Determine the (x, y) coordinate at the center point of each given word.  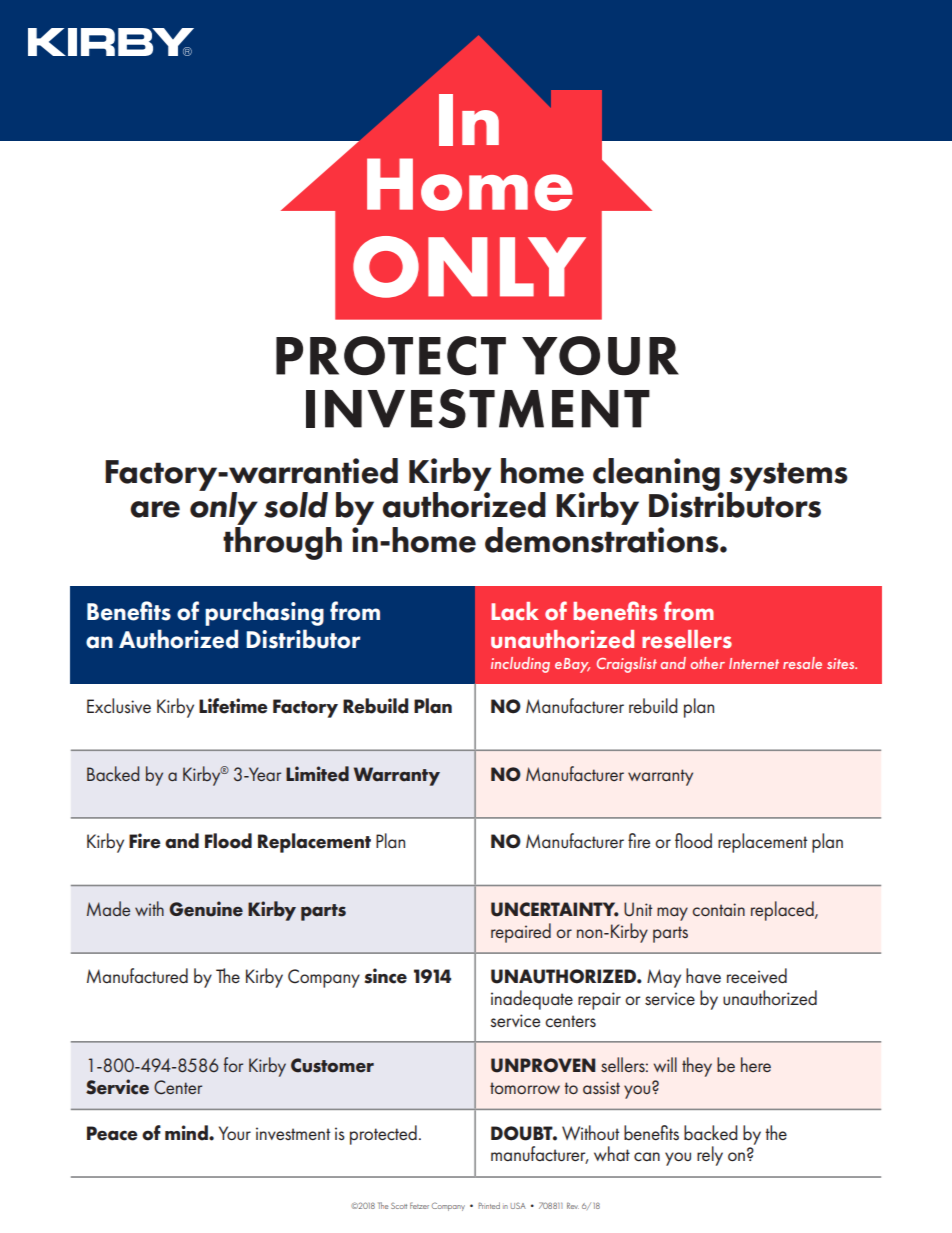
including (520, 665)
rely (710, 1156)
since (385, 976)
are (155, 509)
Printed (489, 1205)
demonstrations (603, 538)
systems (787, 477)
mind (187, 1133)
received (757, 976)
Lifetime (233, 706)
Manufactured (137, 976)
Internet (754, 663)
